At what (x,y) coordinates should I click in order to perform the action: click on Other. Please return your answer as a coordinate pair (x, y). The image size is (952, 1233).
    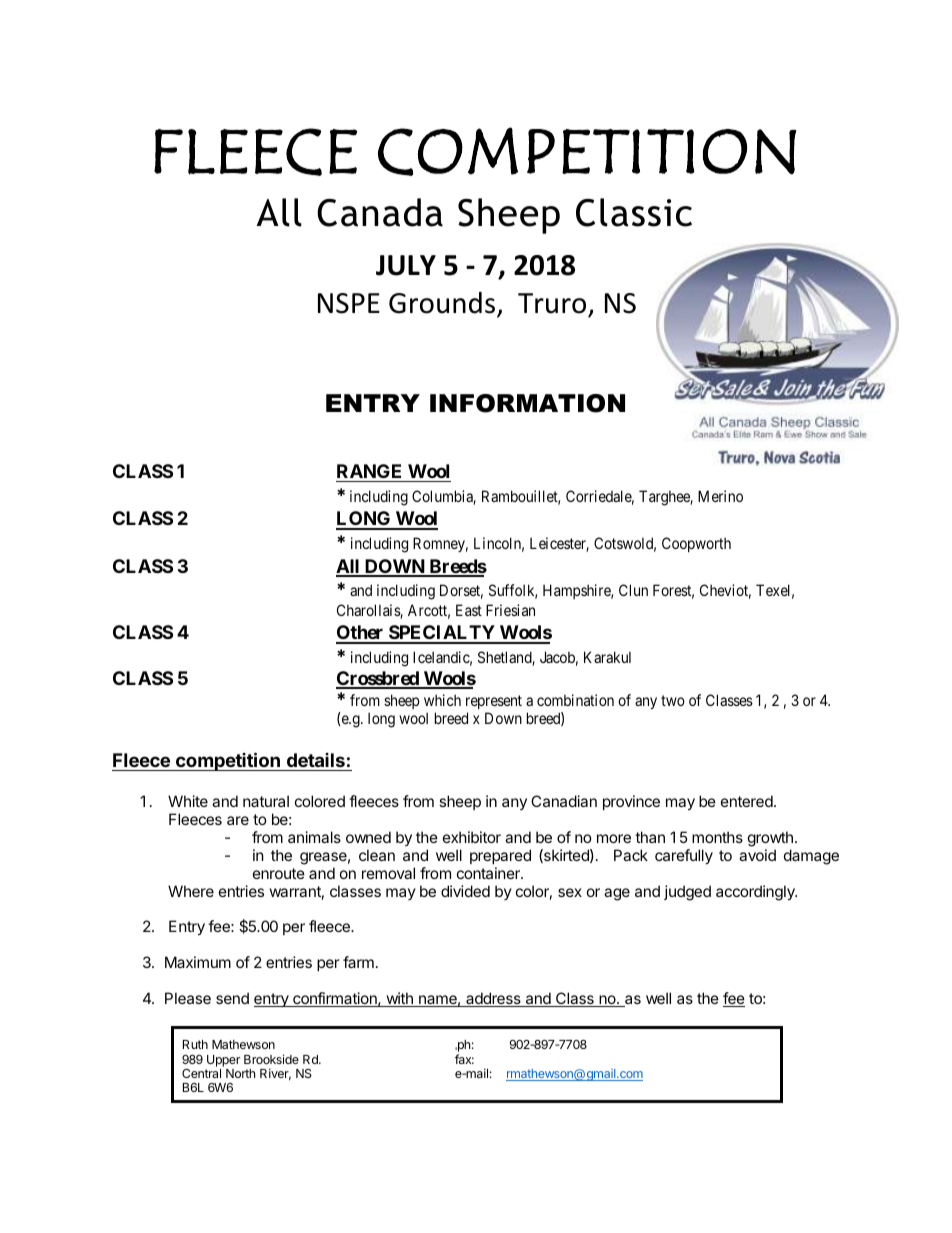
    Looking at the image, I should click on (361, 634).
